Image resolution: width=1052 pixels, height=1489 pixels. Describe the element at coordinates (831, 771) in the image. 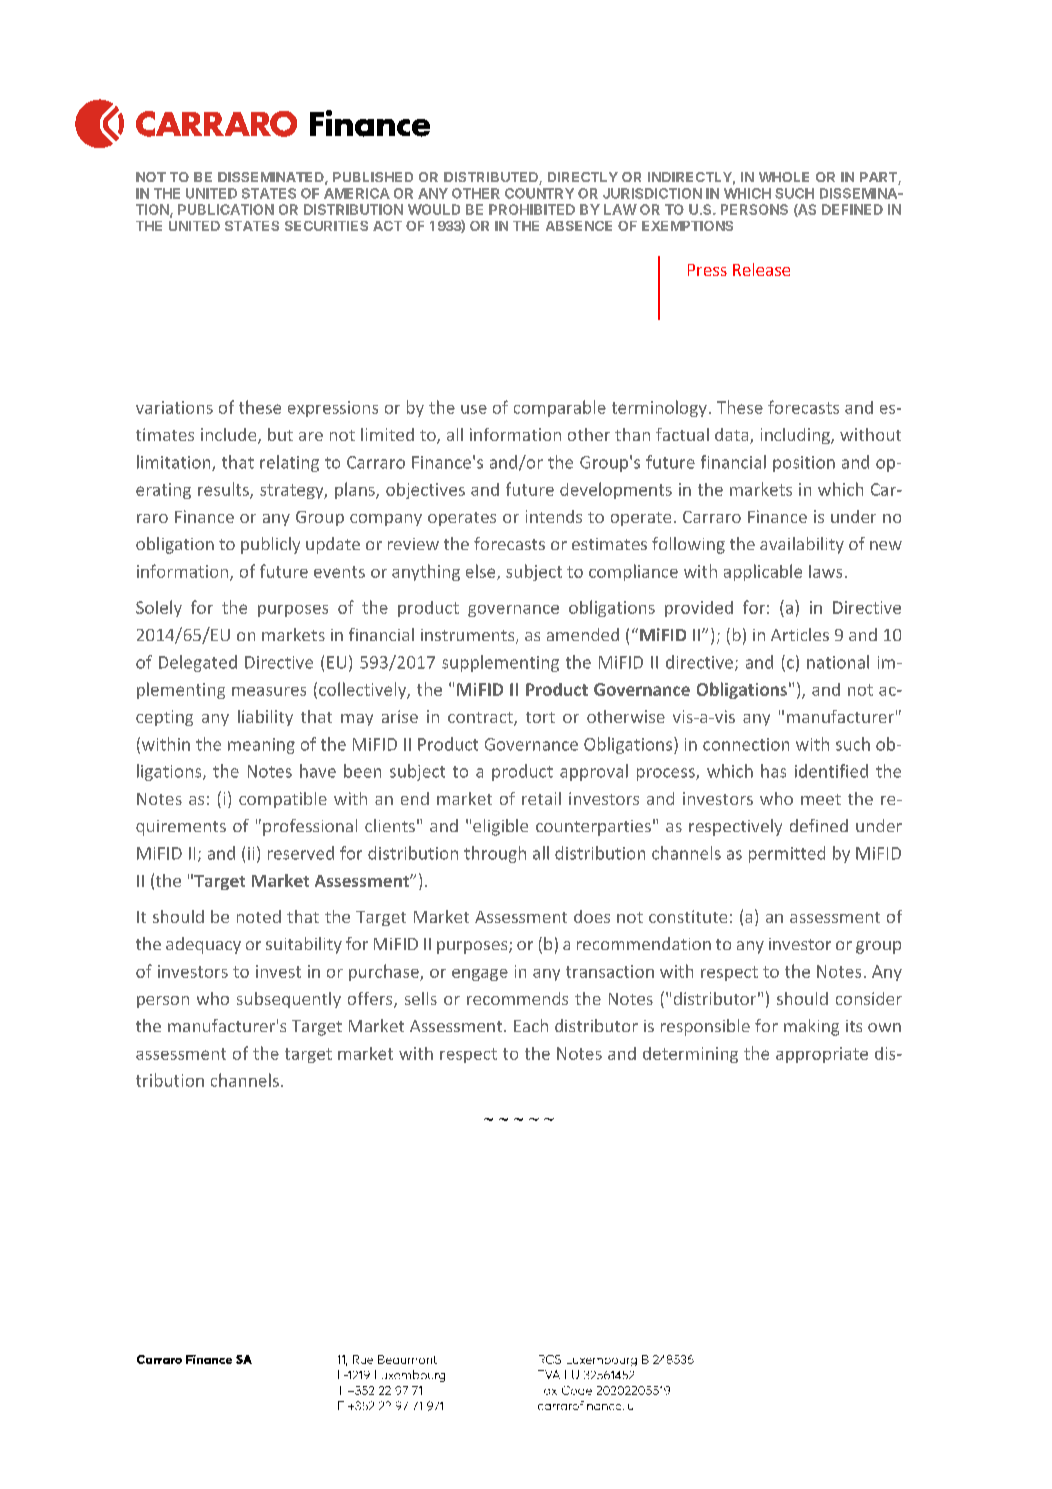

I see `identified` at that location.
